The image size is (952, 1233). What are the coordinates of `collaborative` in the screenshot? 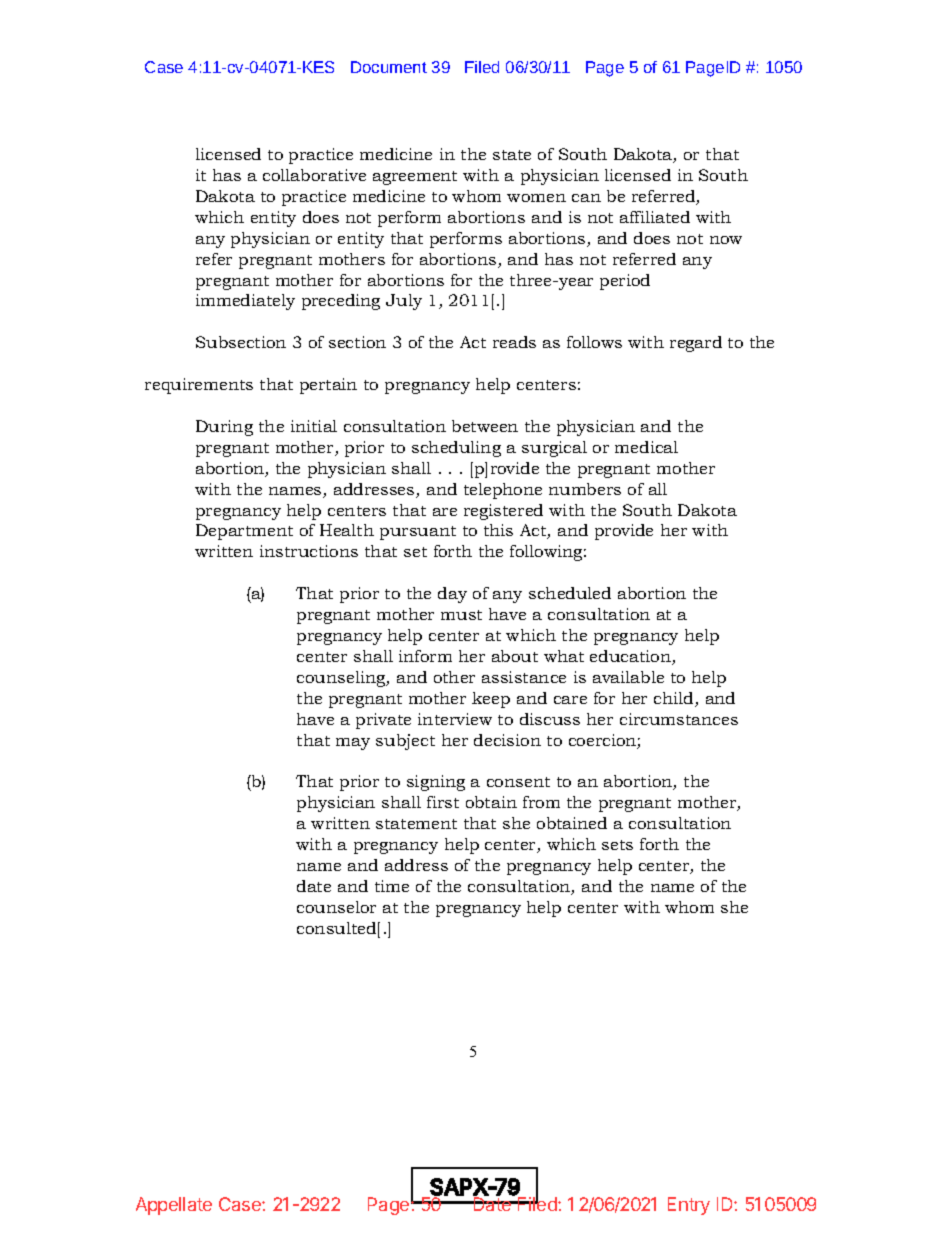 It's located at (314, 175).
